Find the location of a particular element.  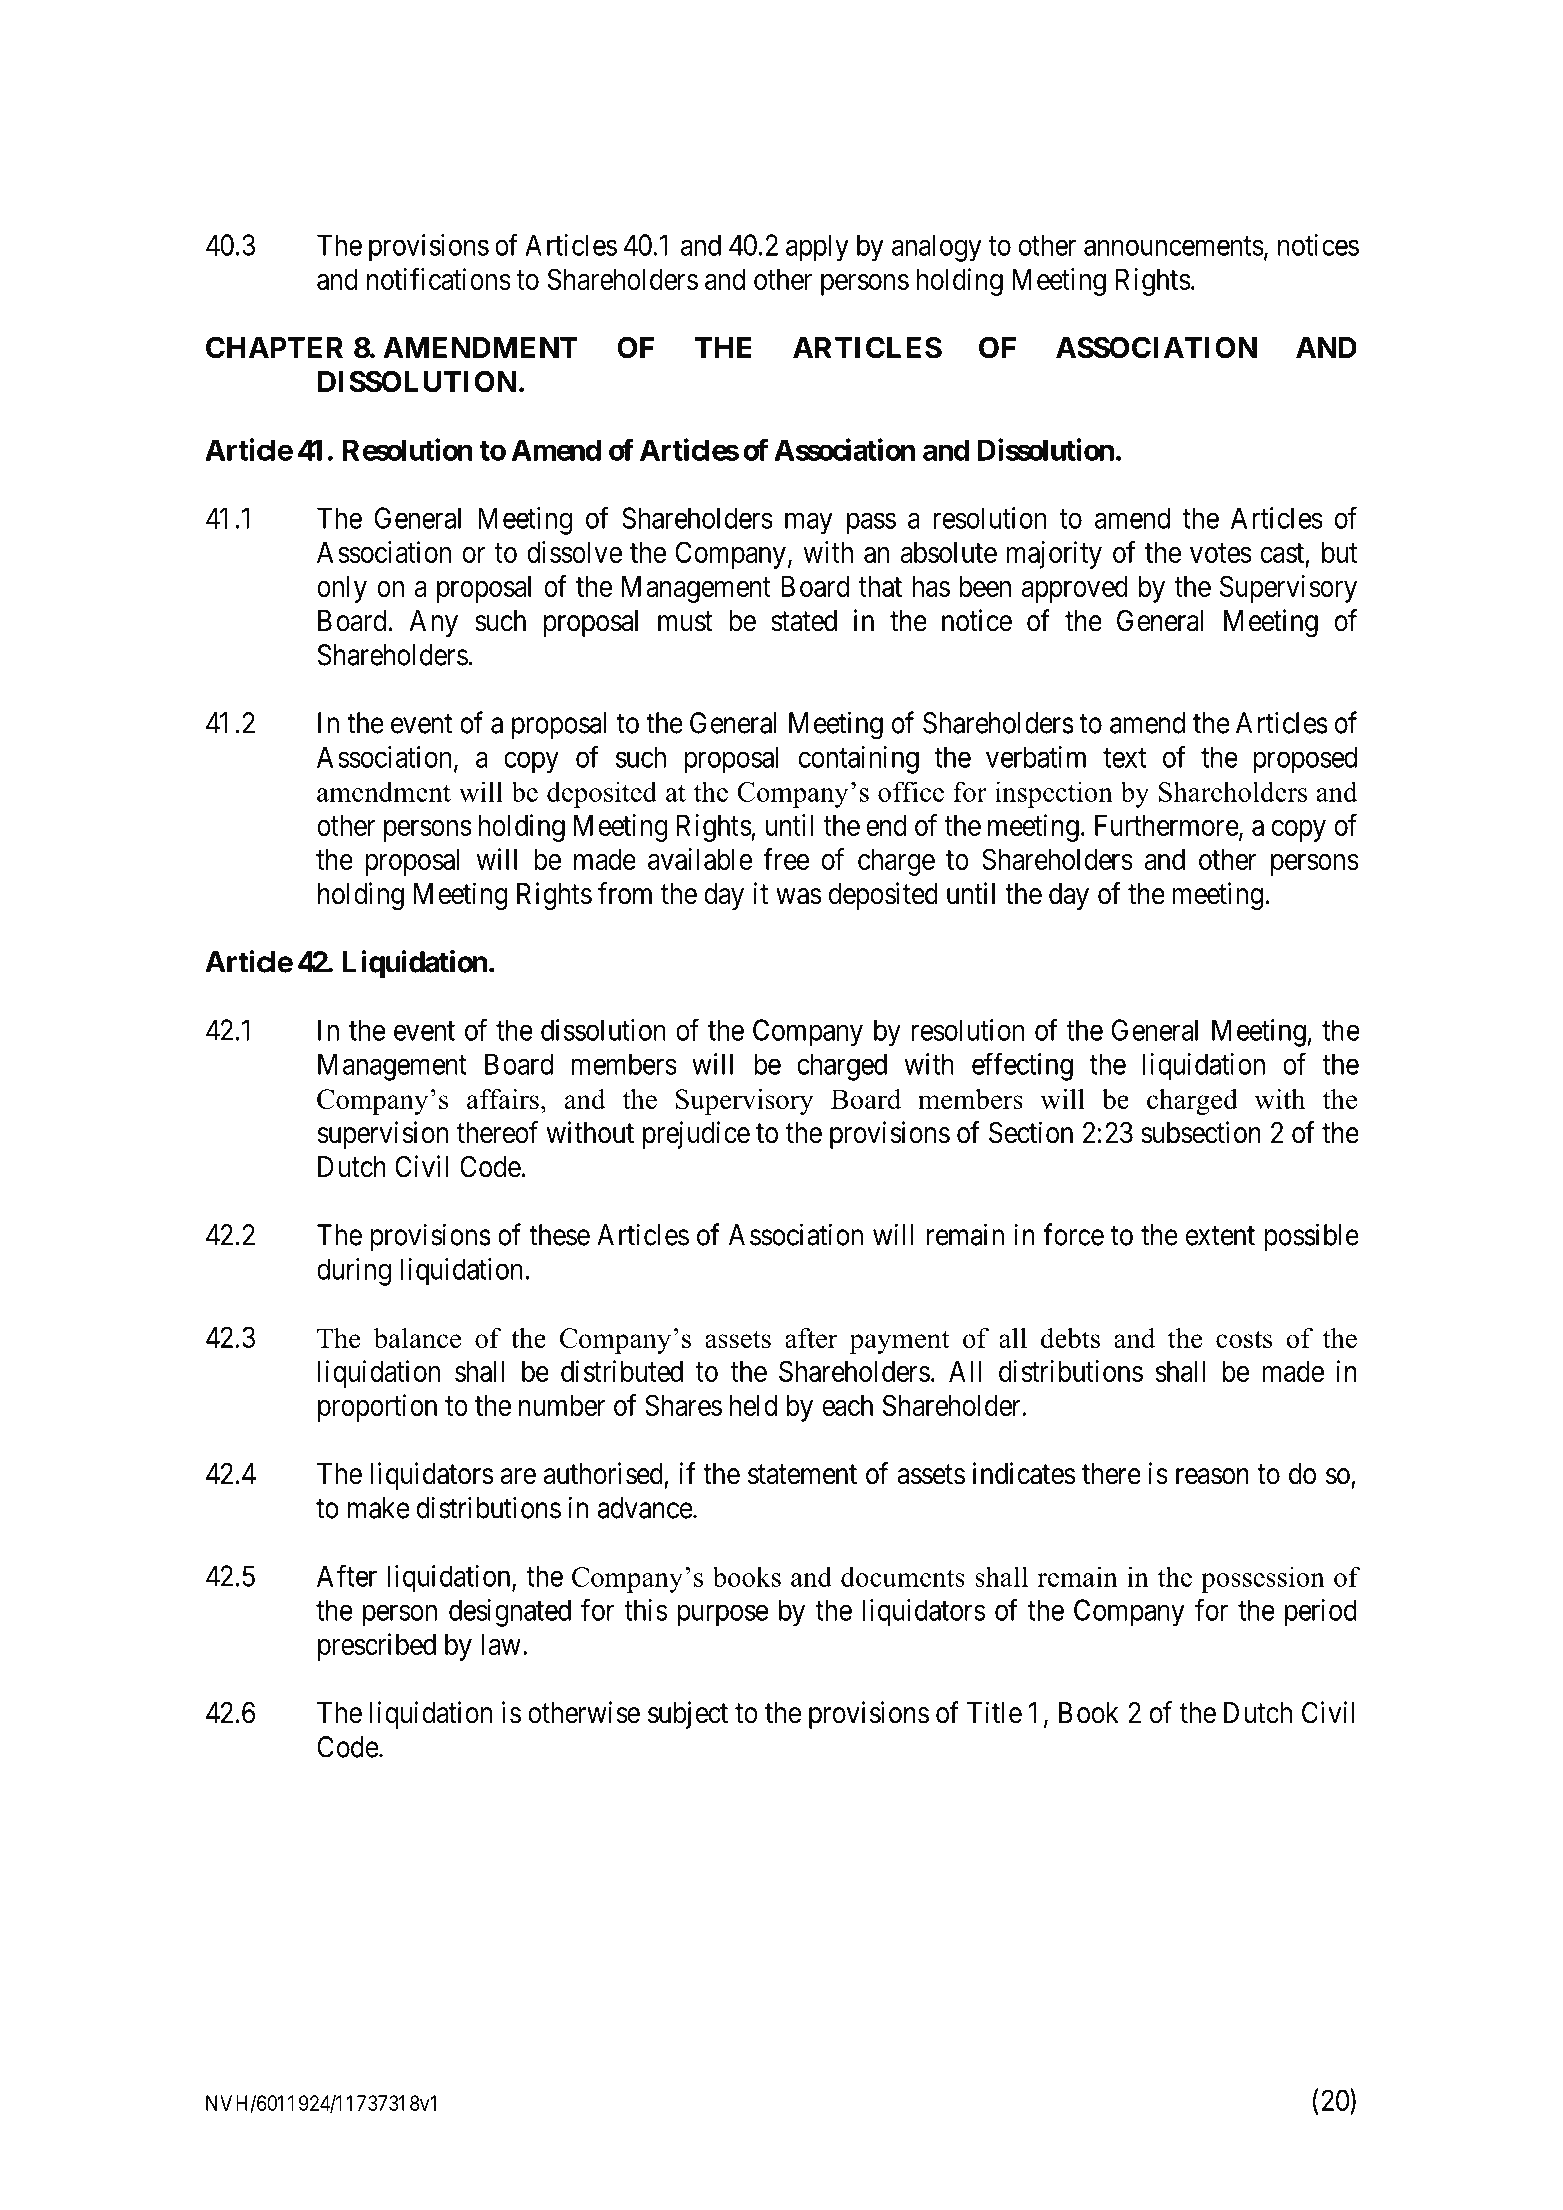

notifications is located at coordinates (439, 279).
